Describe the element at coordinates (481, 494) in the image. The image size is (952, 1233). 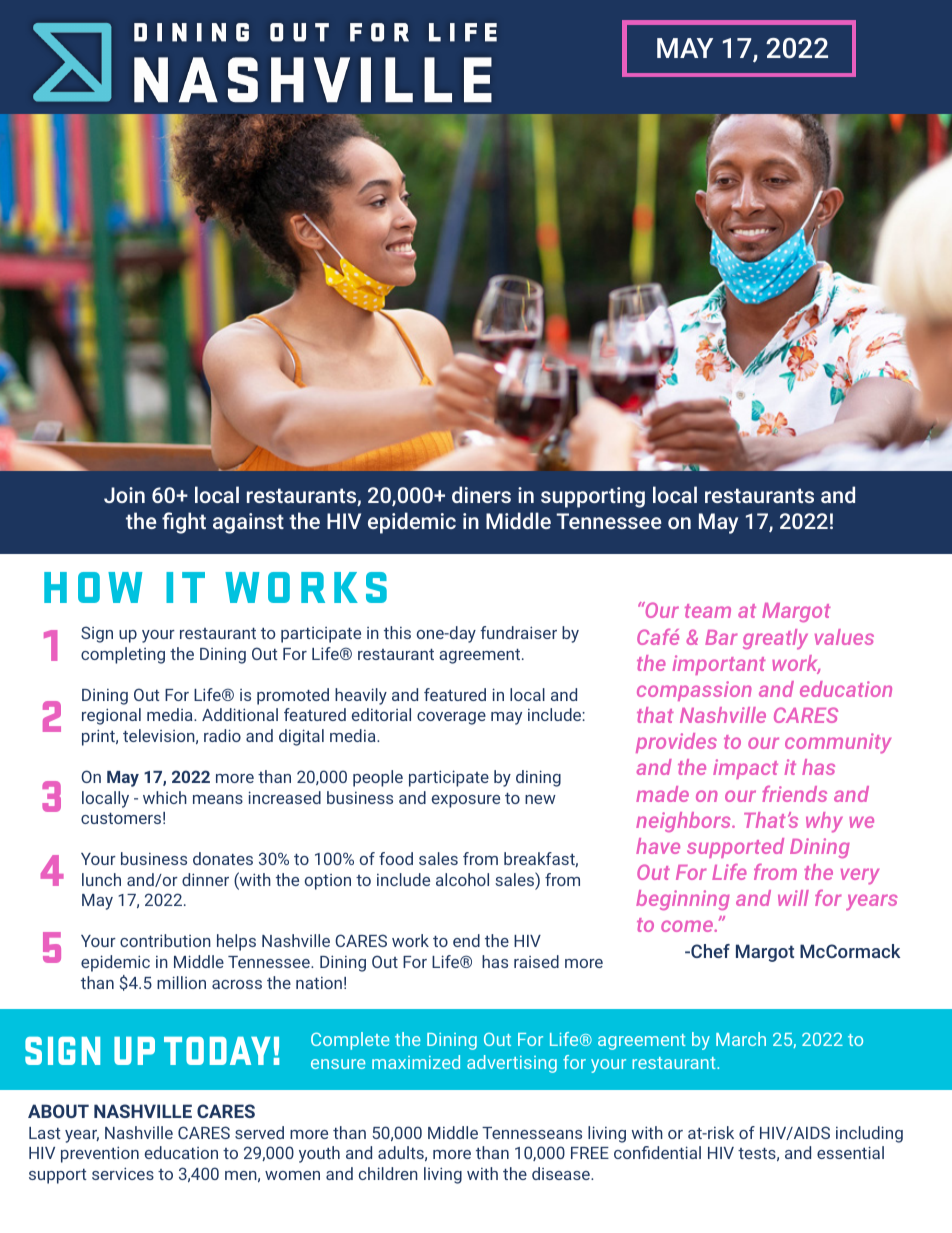
I see `diners` at that location.
